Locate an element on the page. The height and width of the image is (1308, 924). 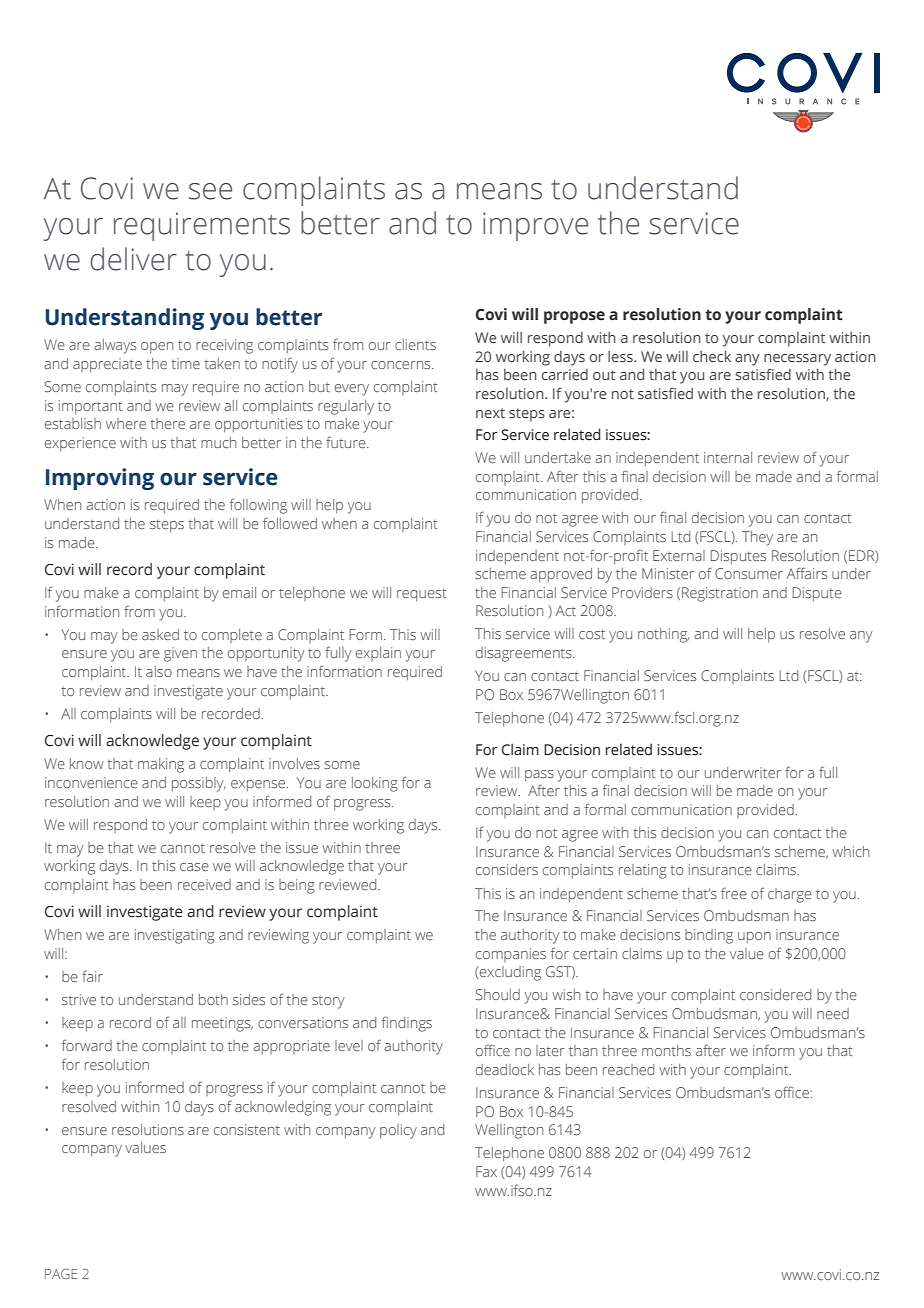
deliver is located at coordinates (133, 259).
